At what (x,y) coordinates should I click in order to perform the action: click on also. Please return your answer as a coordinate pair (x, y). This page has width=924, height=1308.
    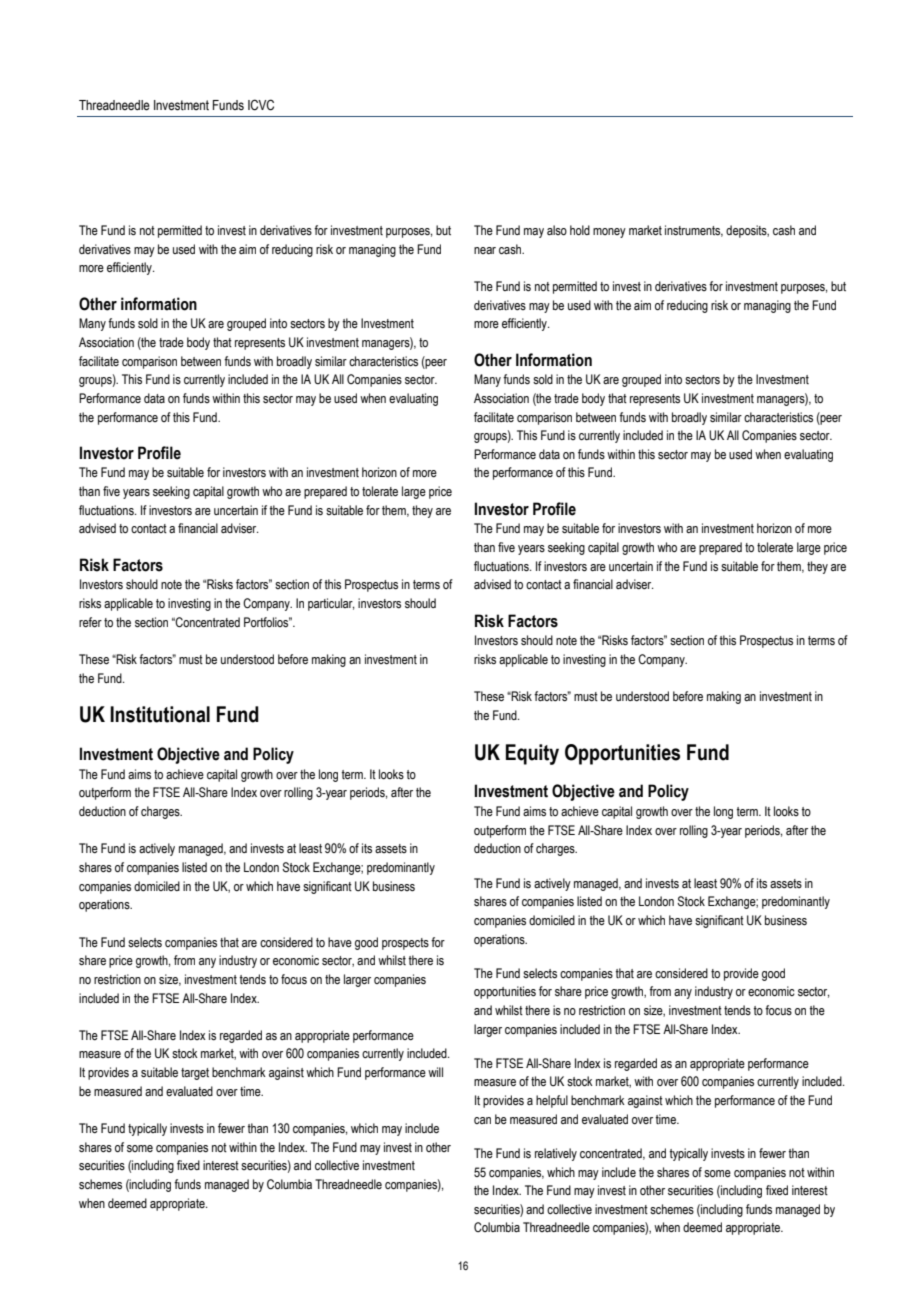
    Looking at the image, I should click on (557, 230).
